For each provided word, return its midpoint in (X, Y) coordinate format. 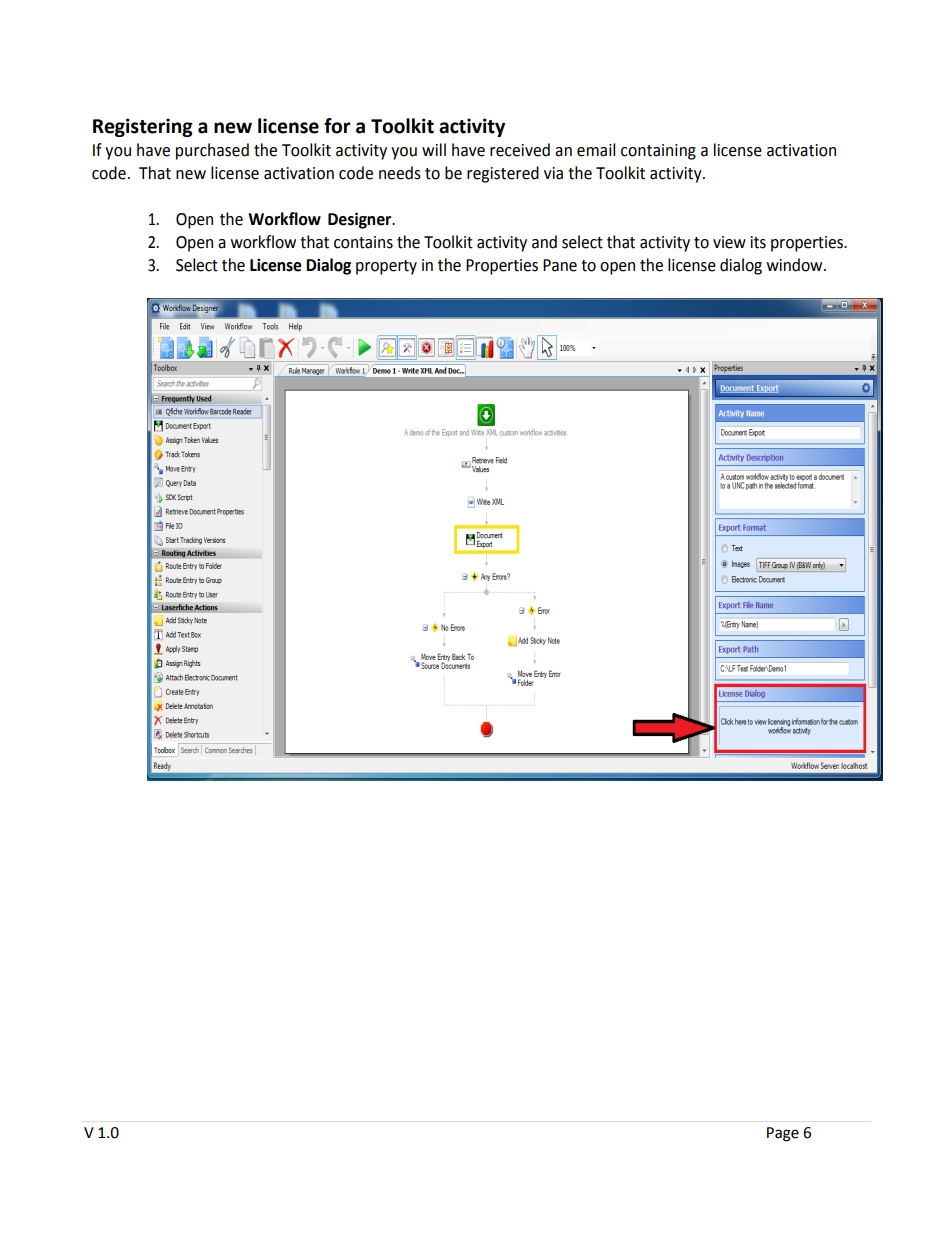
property (386, 267)
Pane (560, 265)
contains (363, 242)
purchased (212, 151)
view (729, 242)
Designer (361, 220)
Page (783, 1134)
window (796, 265)
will (434, 149)
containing (658, 152)
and (544, 242)
